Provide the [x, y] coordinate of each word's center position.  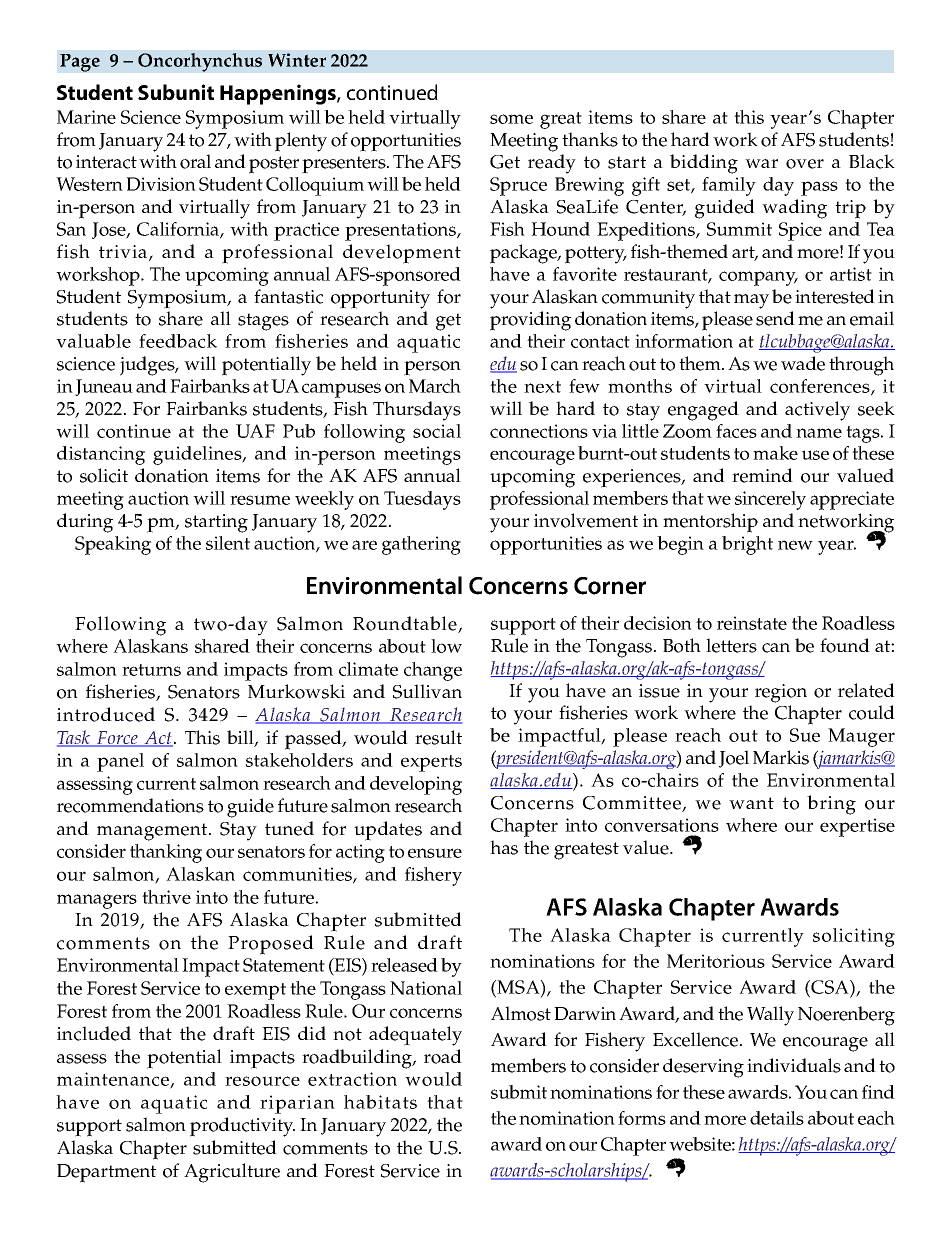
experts [431, 763]
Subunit [176, 92]
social [437, 431]
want [751, 803]
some [511, 119]
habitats [380, 1102]
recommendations [130, 805]
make [775, 453]
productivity [242, 1127]
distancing [101, 455]
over [805, 164]
